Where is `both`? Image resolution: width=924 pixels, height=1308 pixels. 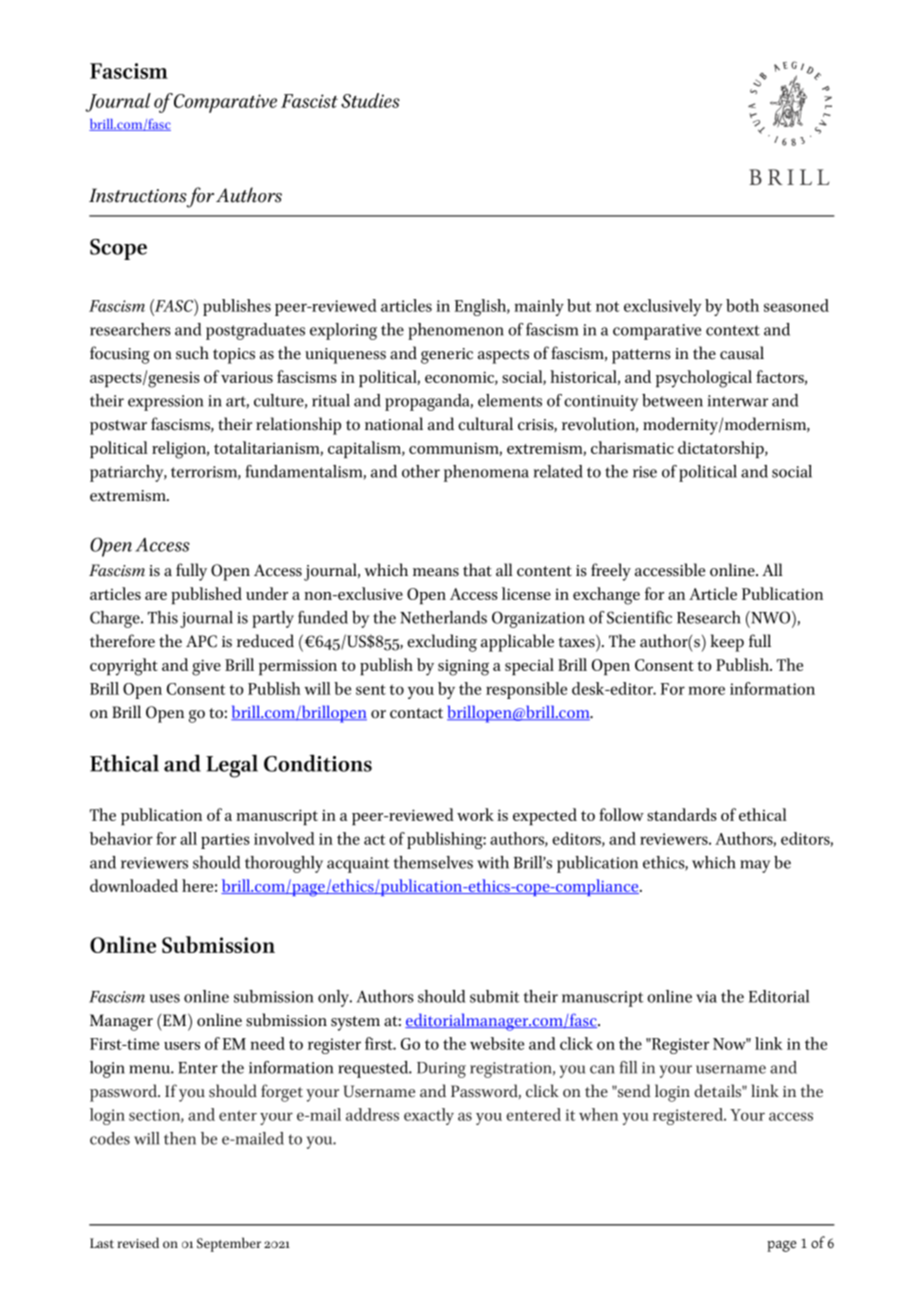
both is located at coordinates (742, 305).
